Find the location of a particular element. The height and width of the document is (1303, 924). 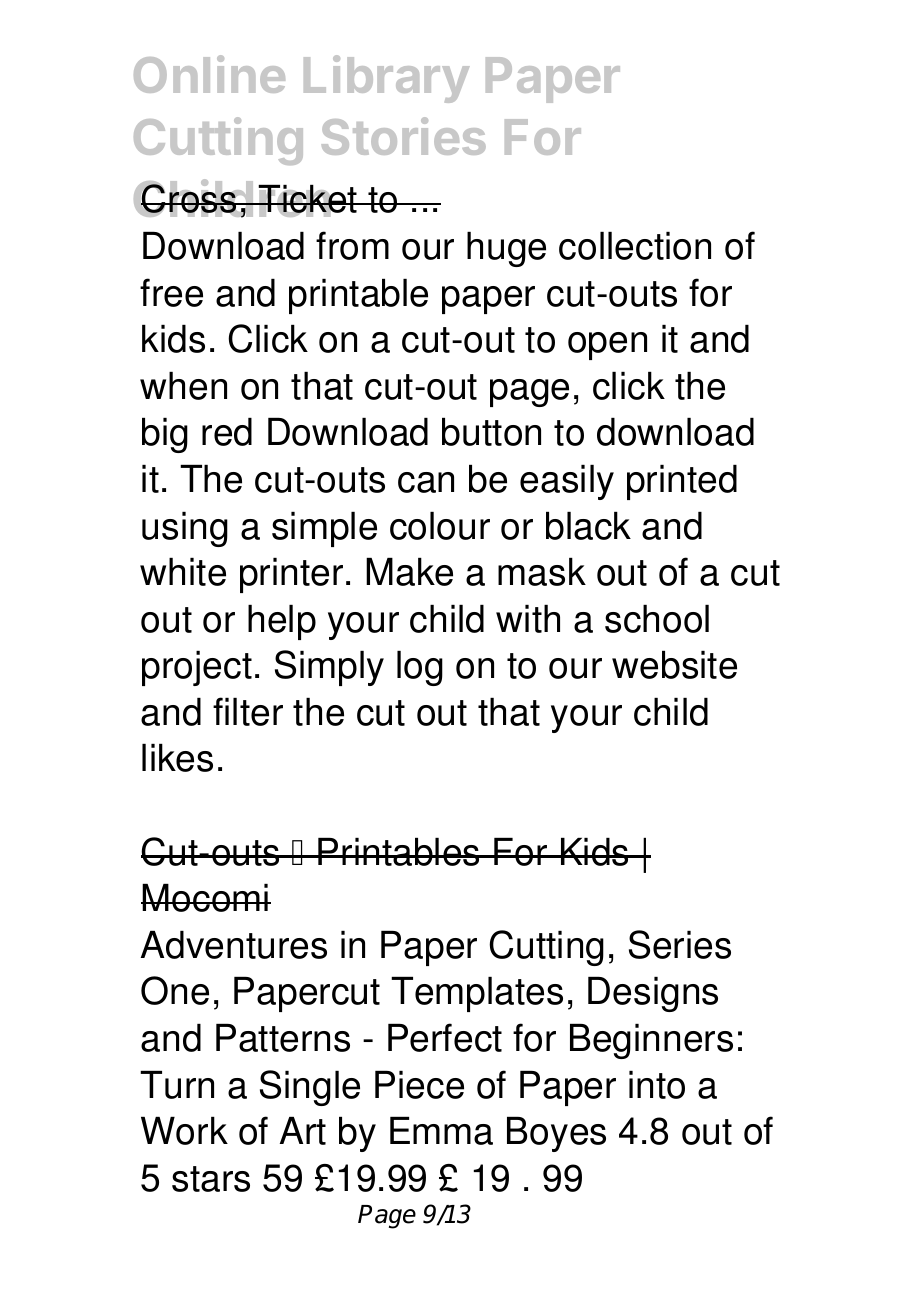

Templates is located at coordinates (477, 994).
